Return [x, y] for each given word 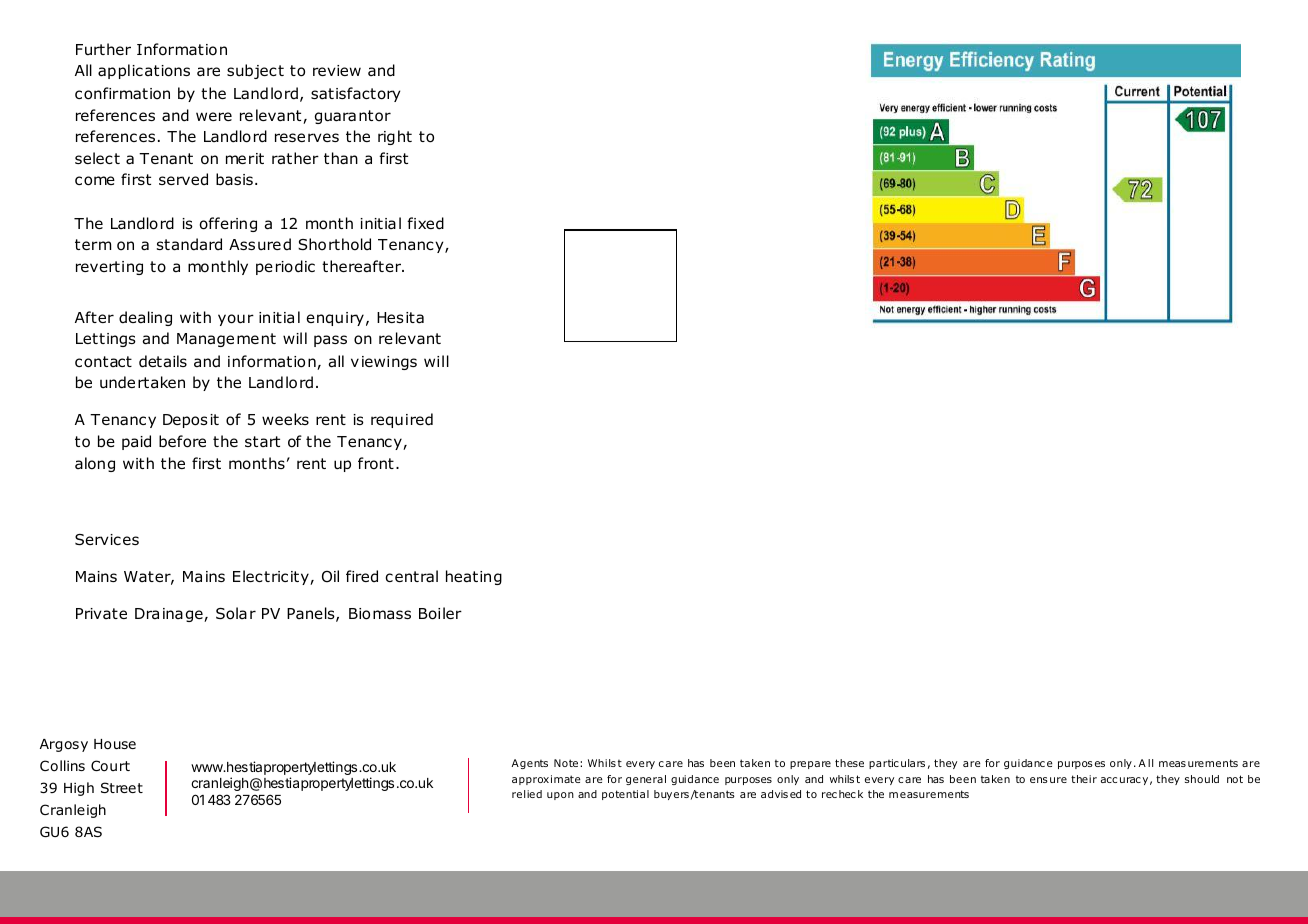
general [646, 780]
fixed [425, 223]
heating [474, 577]
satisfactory [356, 94]
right [395, 137]
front [376, 463]
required [402, 420]
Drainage [170, 615]
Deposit [191, 421]
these [849, 763]
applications [144, 71]
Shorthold [334, 244]
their [1084, 779]
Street [122, 787]
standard [189, 244]
